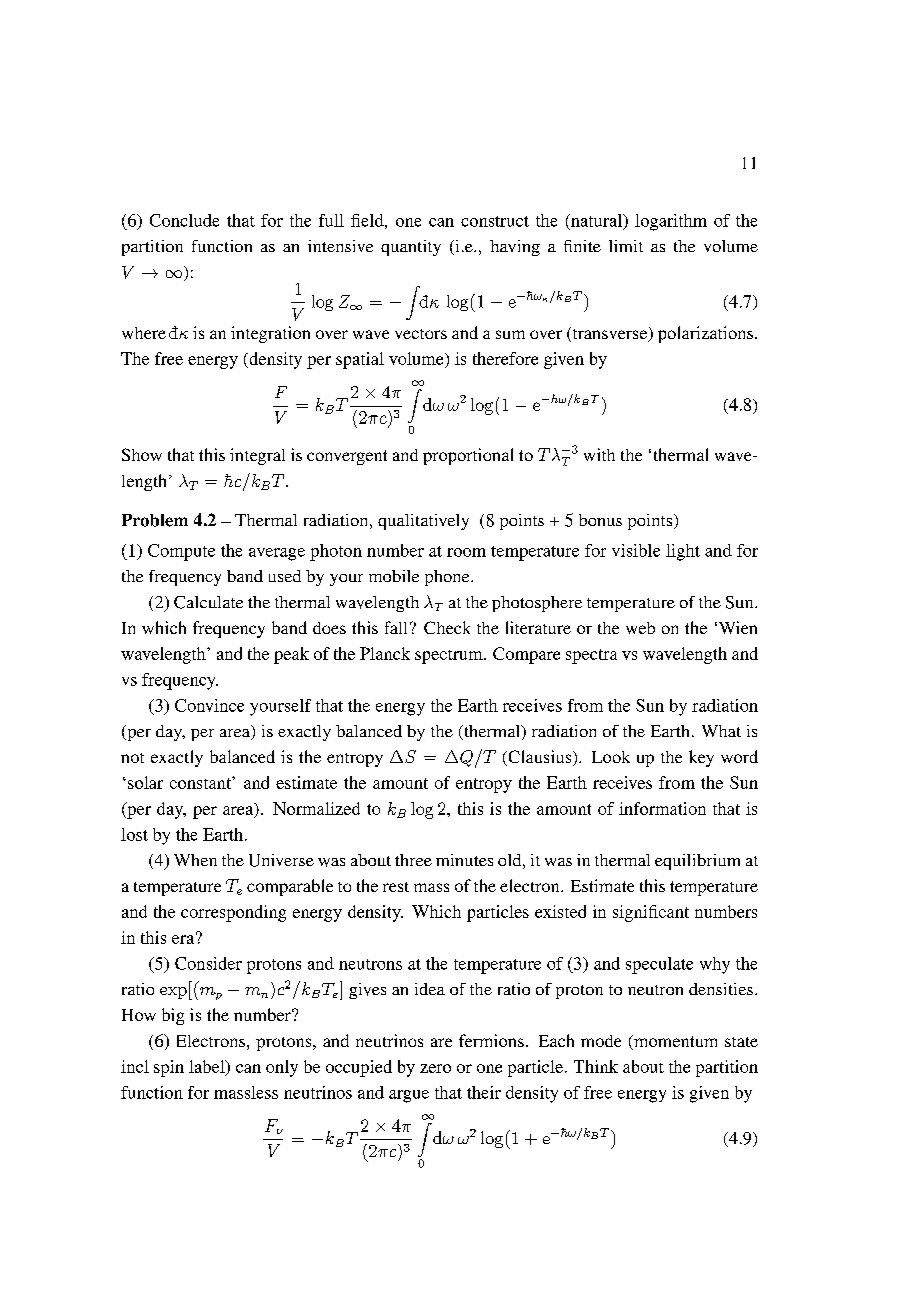 This screenshot has width=924, height=1308. I want to click on three, so click(413, 860).
